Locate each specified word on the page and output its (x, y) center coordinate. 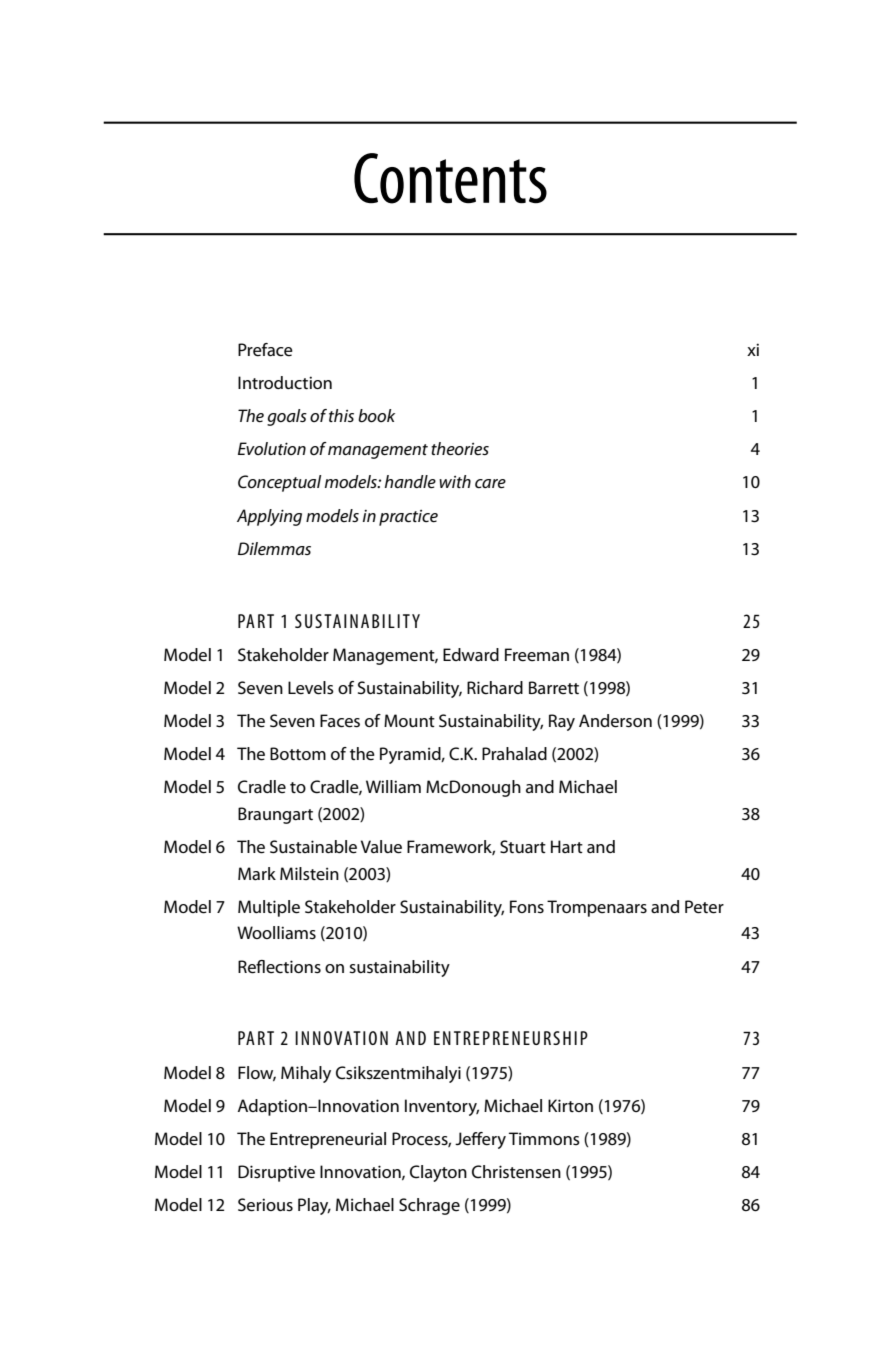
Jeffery (480, 1140)
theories (460, 448)
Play (314, 1206)
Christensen (516, 1172)
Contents (450, 178)
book (376, 415)
